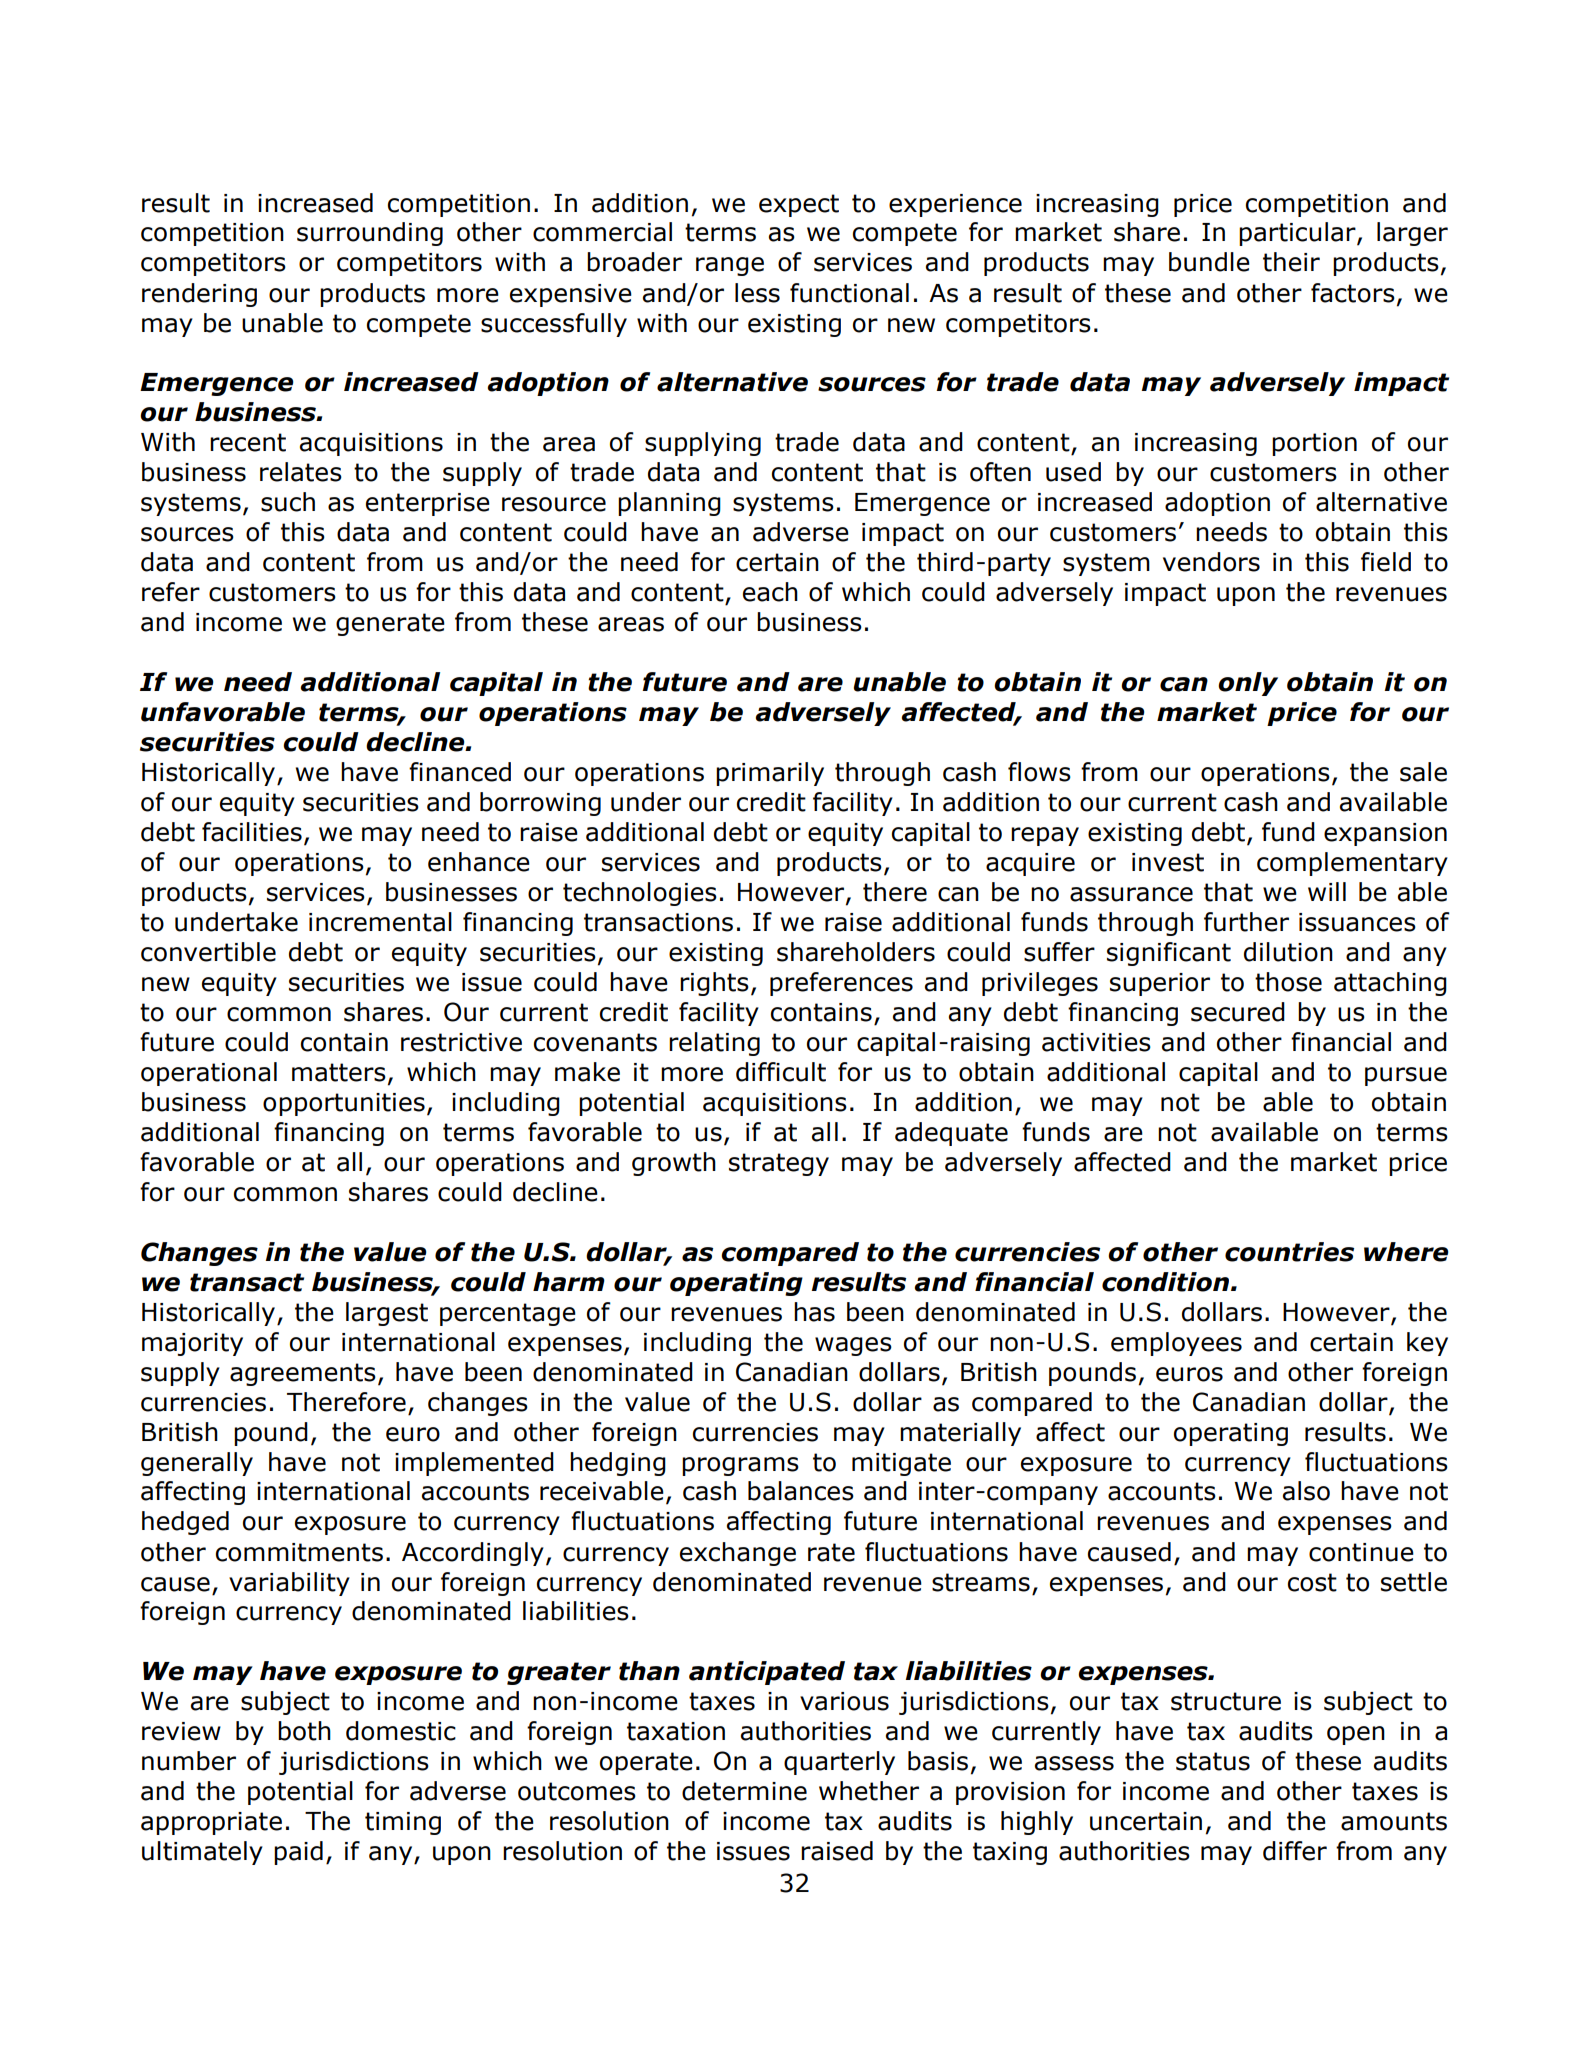 The height and width of the page is (2056, 1589). What do you see at coordinates (770, 774) in the page?
I see `primarily` at bounding box center [770, 774].
